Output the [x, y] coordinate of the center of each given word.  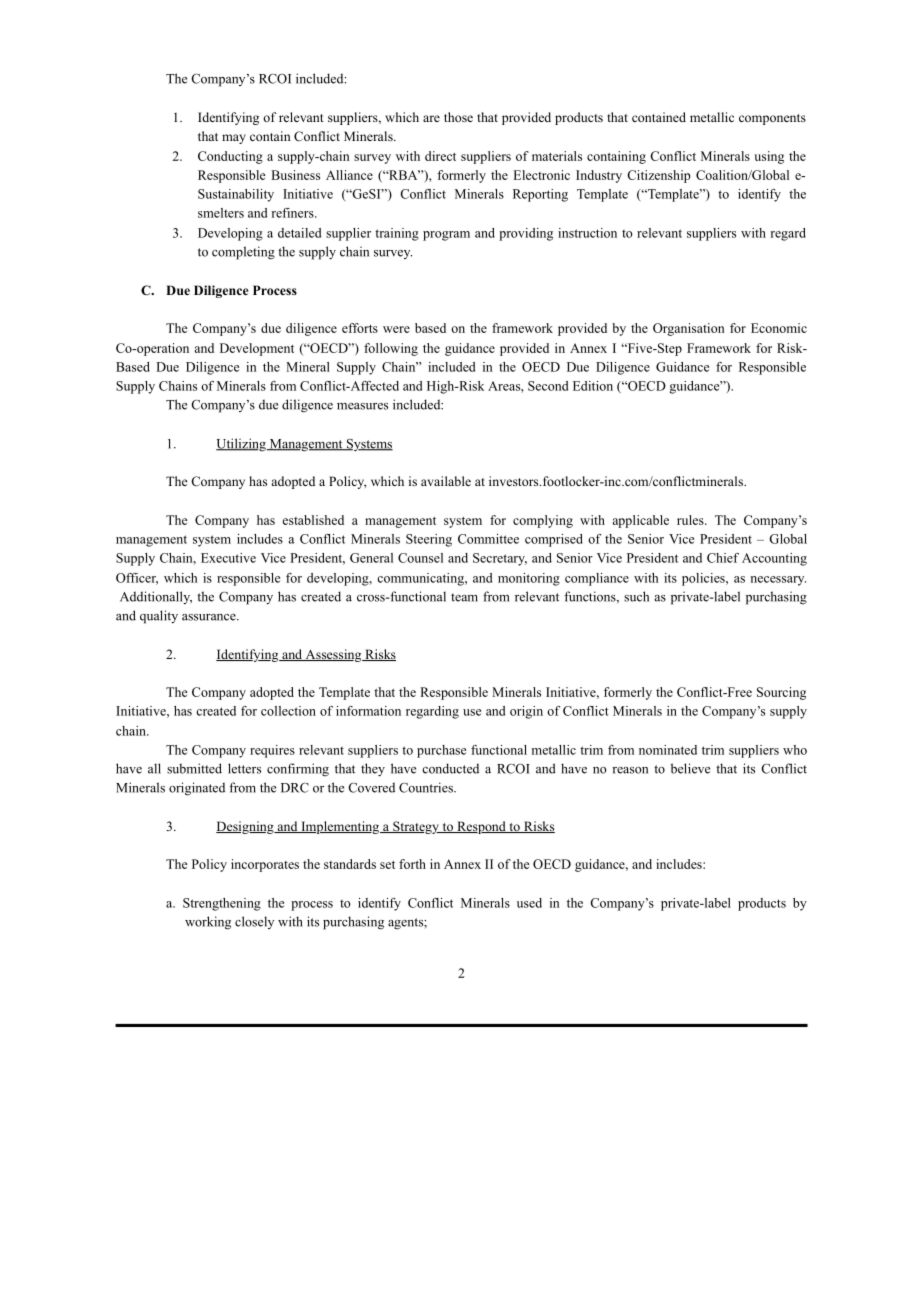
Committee [488, 539]
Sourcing [781, 693]
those [458, 117]
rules [691, 520]
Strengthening [222, 904]
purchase [441, 751]
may [234, 139]
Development [257, 349]
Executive [228, 558]
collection [288, 711]
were [396, 329]
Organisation [689, 329]
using [769, 157]
